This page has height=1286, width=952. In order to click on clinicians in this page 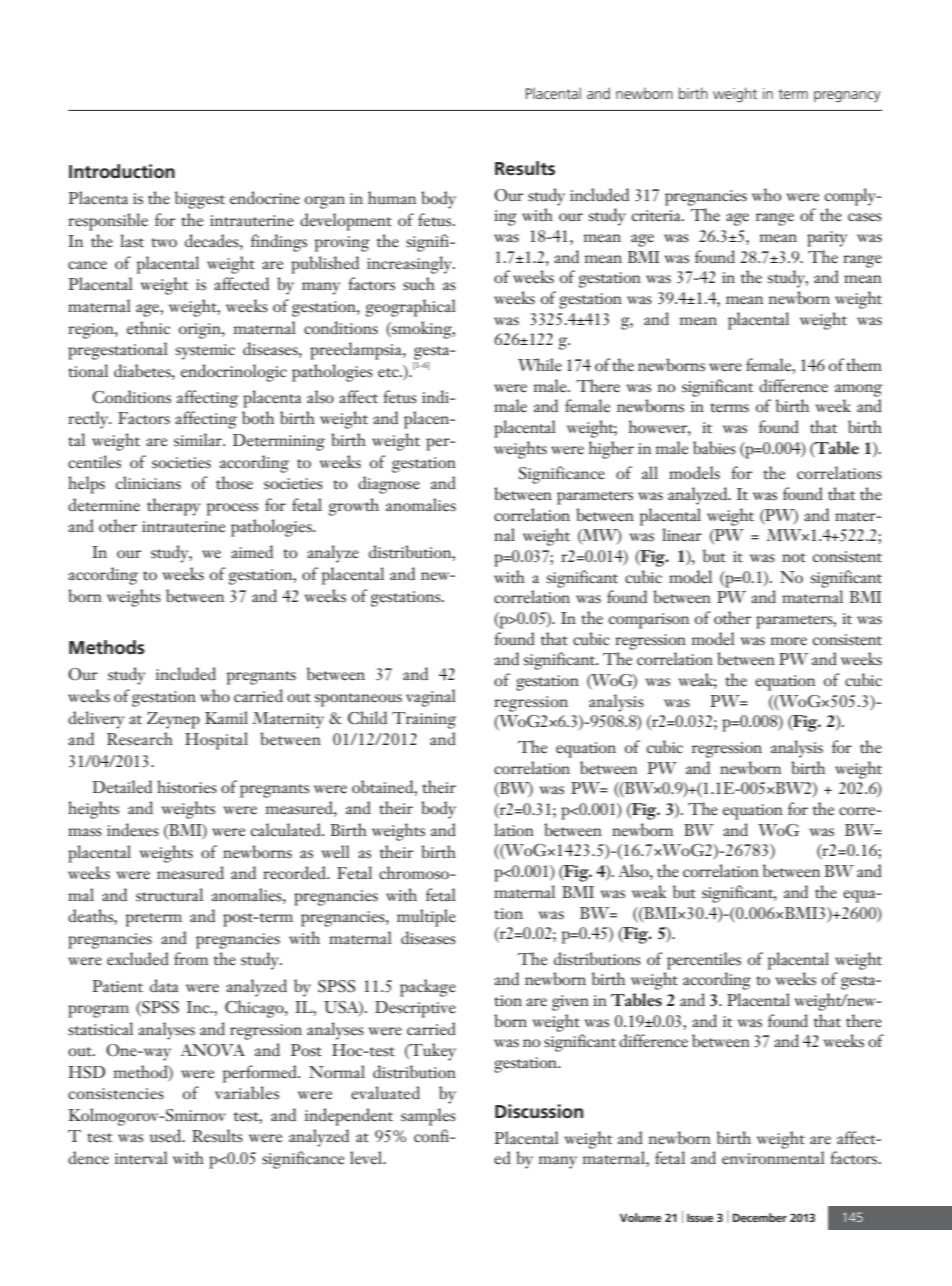, I will do `click(148, 483)`.
